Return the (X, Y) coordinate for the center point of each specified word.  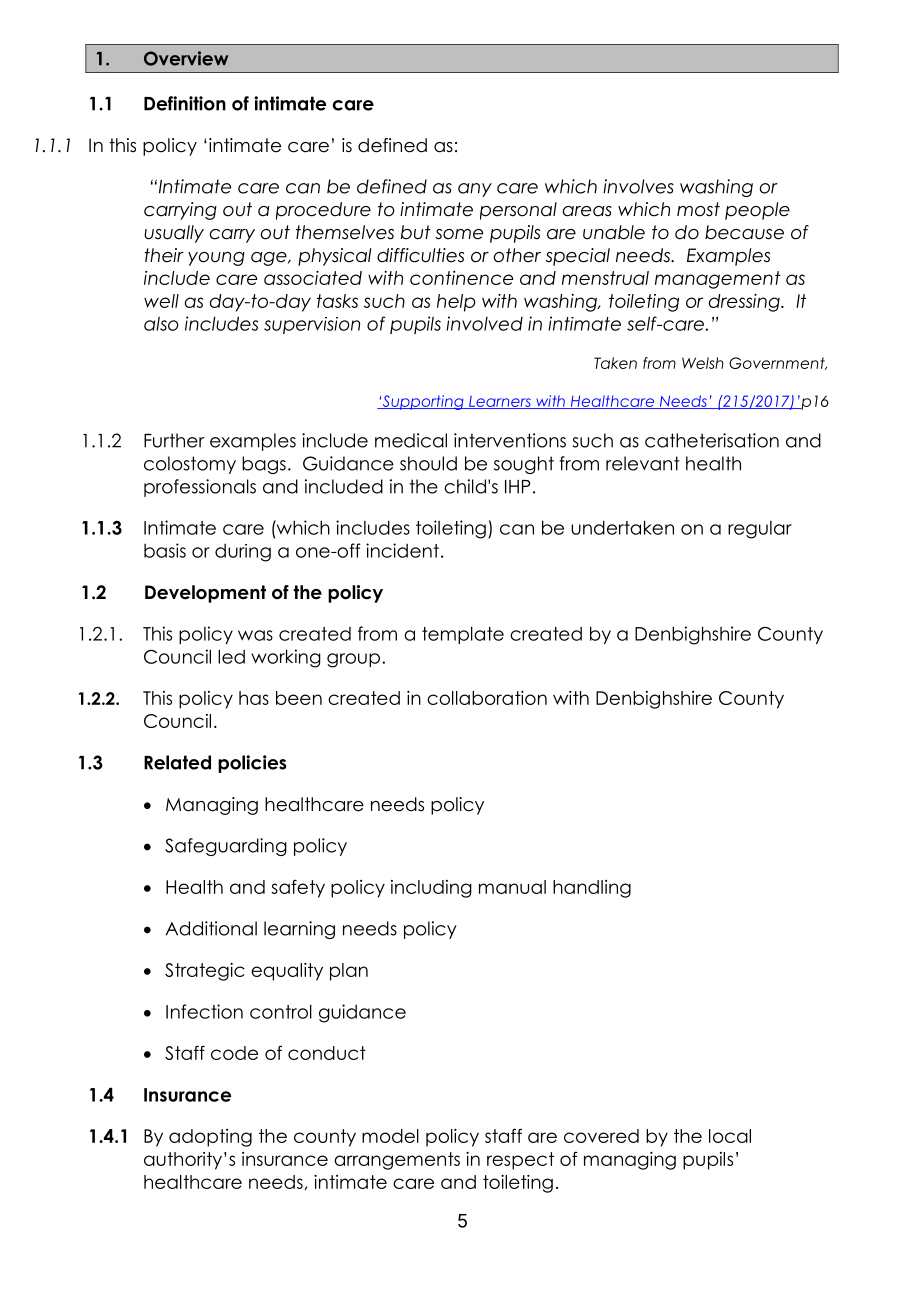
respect (520, 1161)
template (463, 635)
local (730, 1136)
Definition (185, 103)
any (475, 190)
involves (638, 186)
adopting (210, 1138)
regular (760, 530)
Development (205, 594)
